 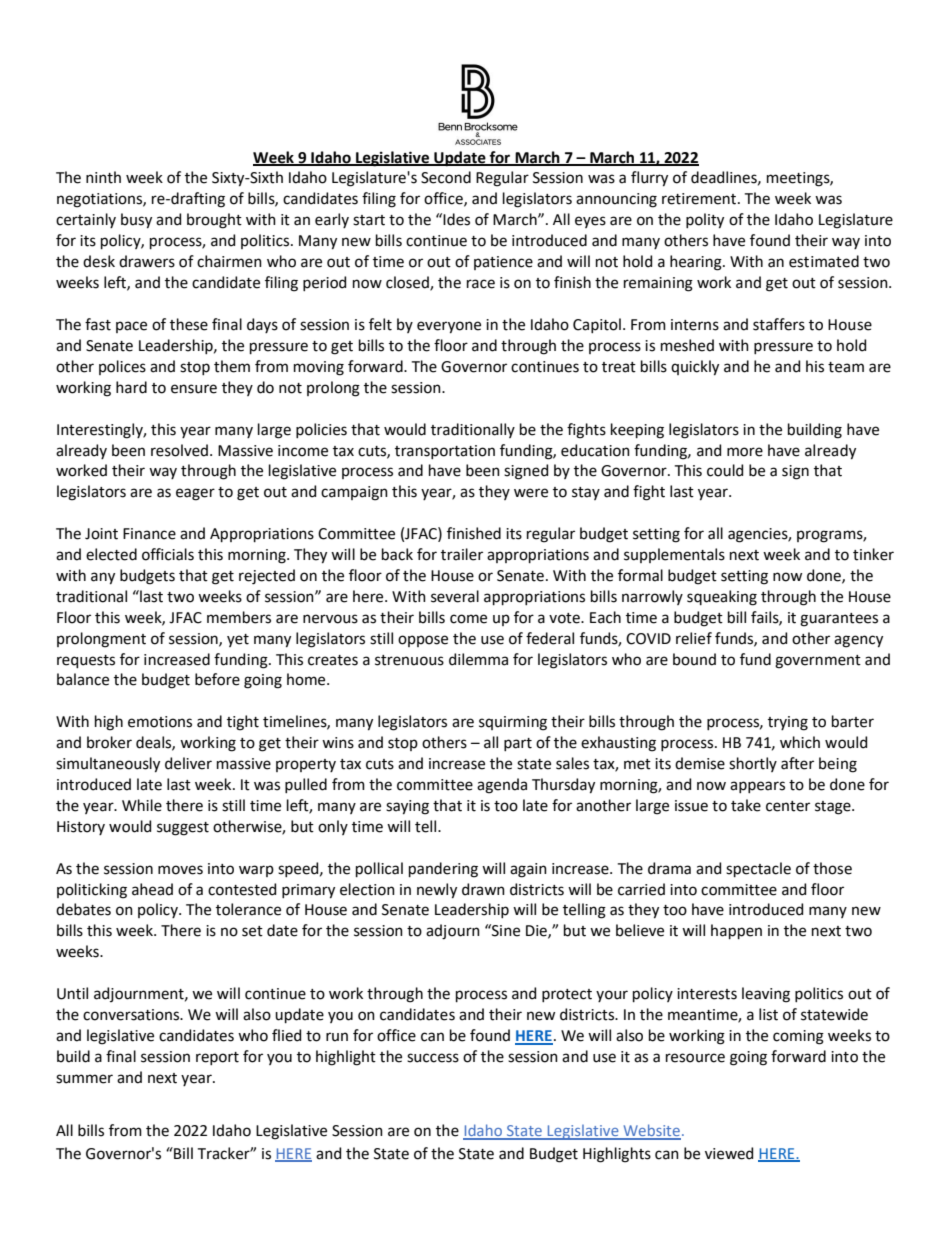 What do you see at coordinates (84, 1079) in the document?
I see `summer` at bounding box center [84, 1079].
